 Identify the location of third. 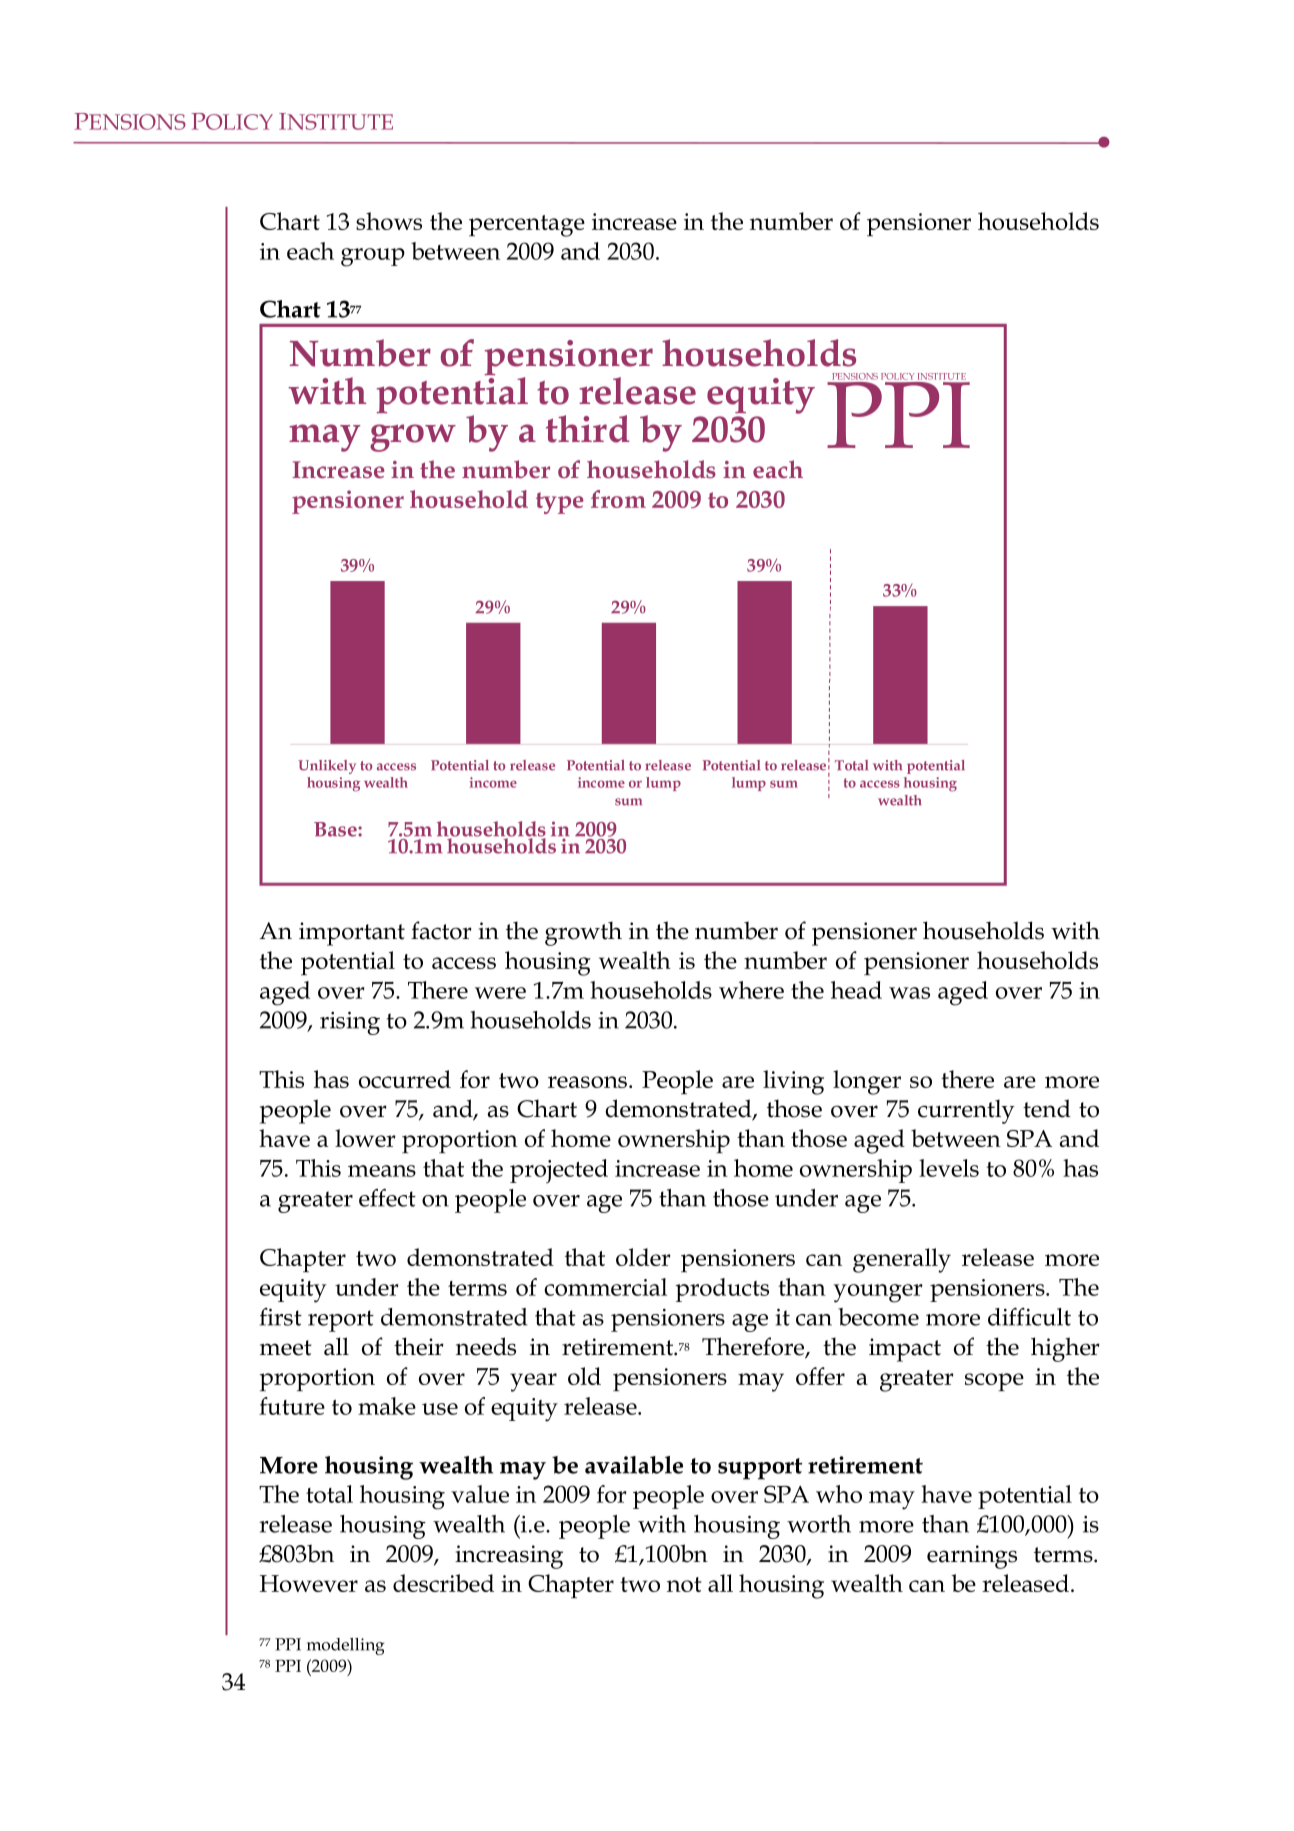
(588, 429).
